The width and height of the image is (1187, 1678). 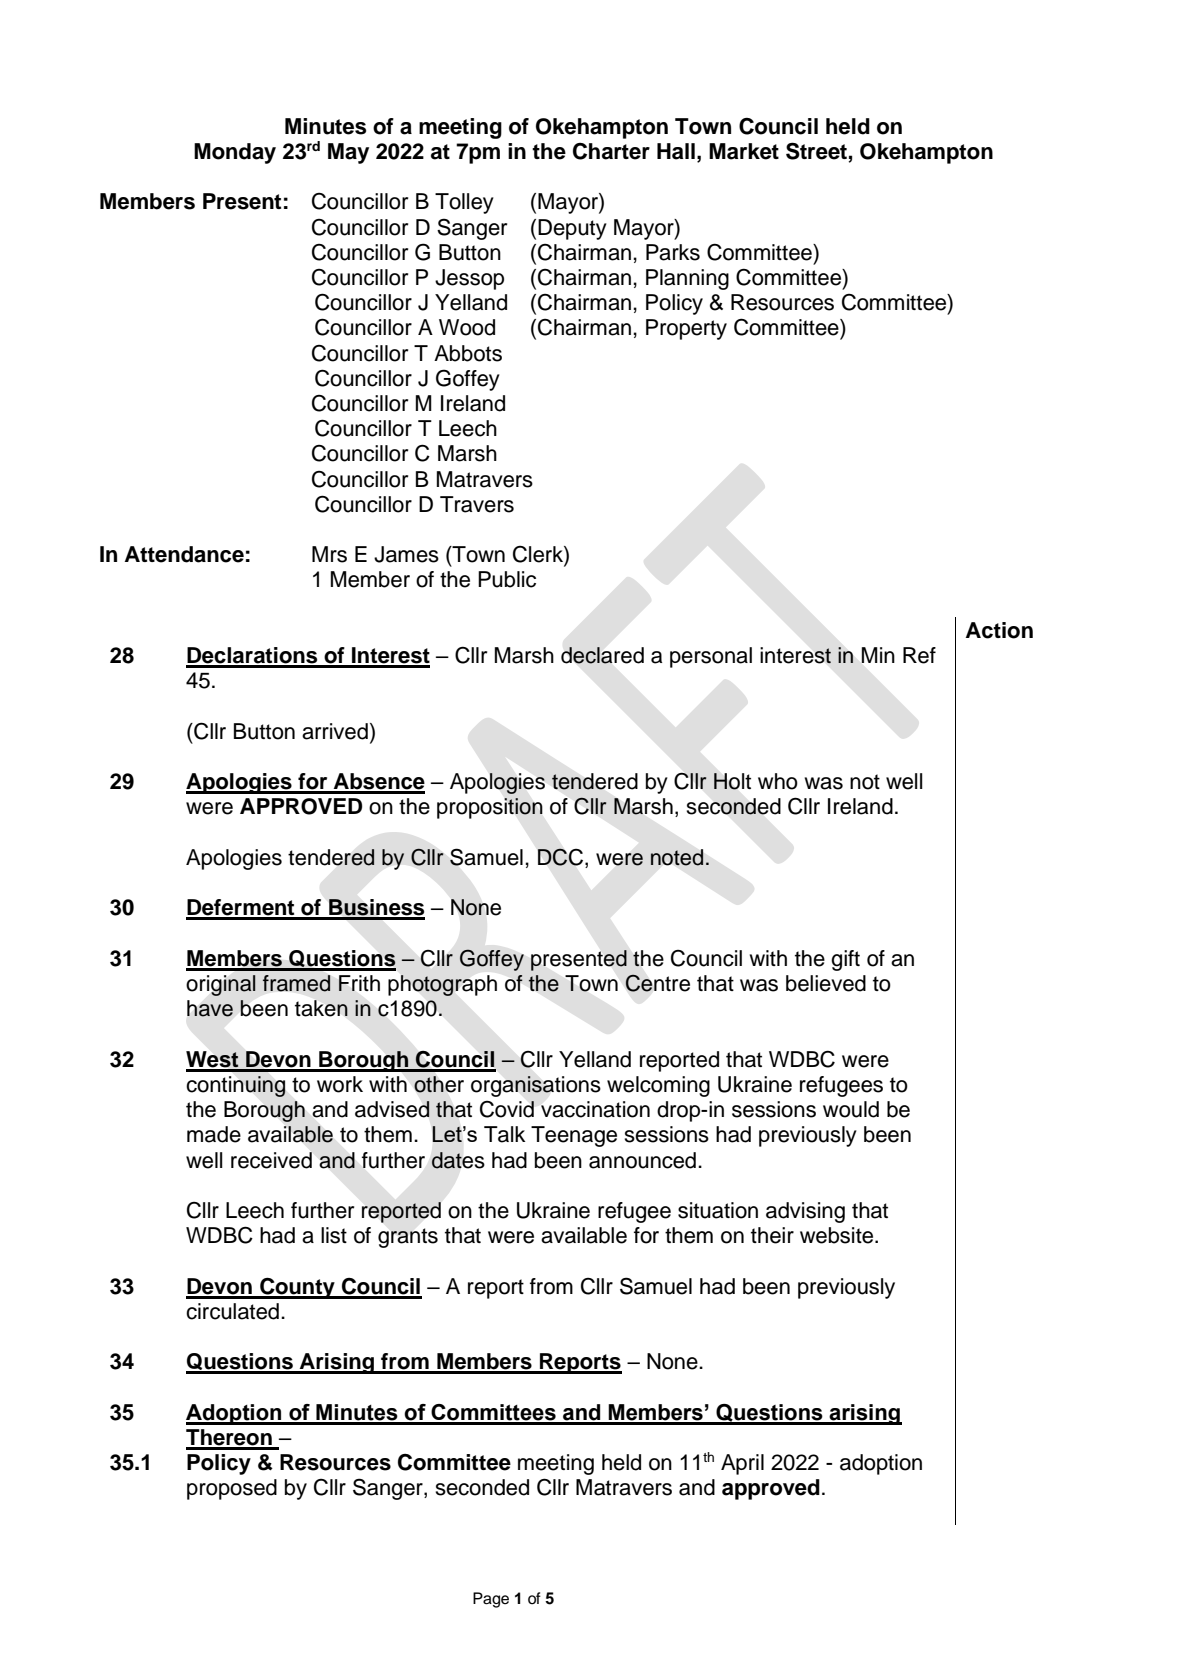 What do you see at coordinates (491, 1600) in the image?
I see `Page` at bounding box center [491, 1600].
